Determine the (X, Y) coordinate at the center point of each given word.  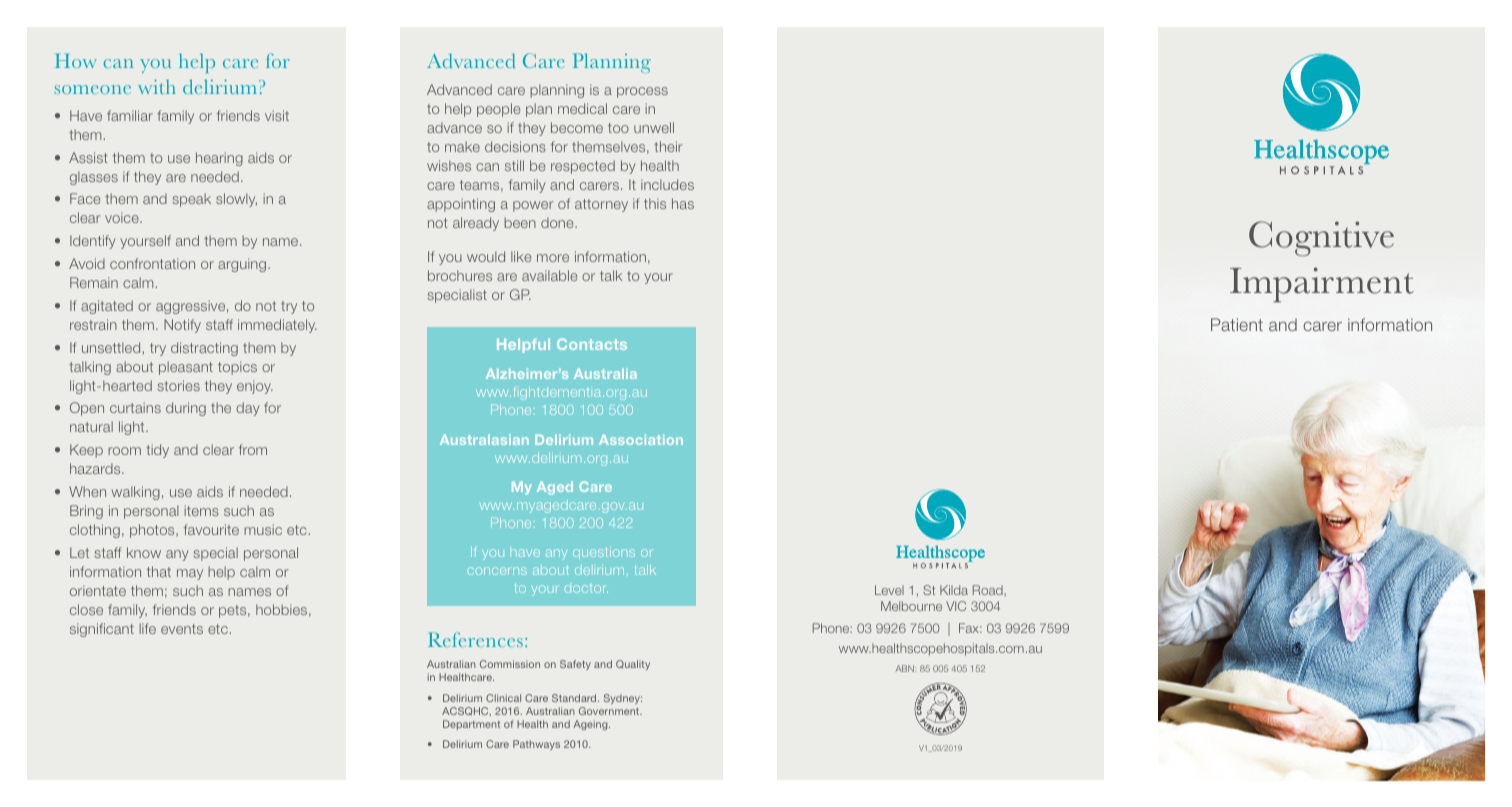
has (683, 203)
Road (989, 590)
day (248, 409)
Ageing (591, 725)
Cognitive (1321, 238)
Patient (1237, 324)
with (157, 86)
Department (471, 725)
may (190, 574)
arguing (242, 265)
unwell (654, 127)
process (642, 92)
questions (604, 553)
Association (641, 440)
